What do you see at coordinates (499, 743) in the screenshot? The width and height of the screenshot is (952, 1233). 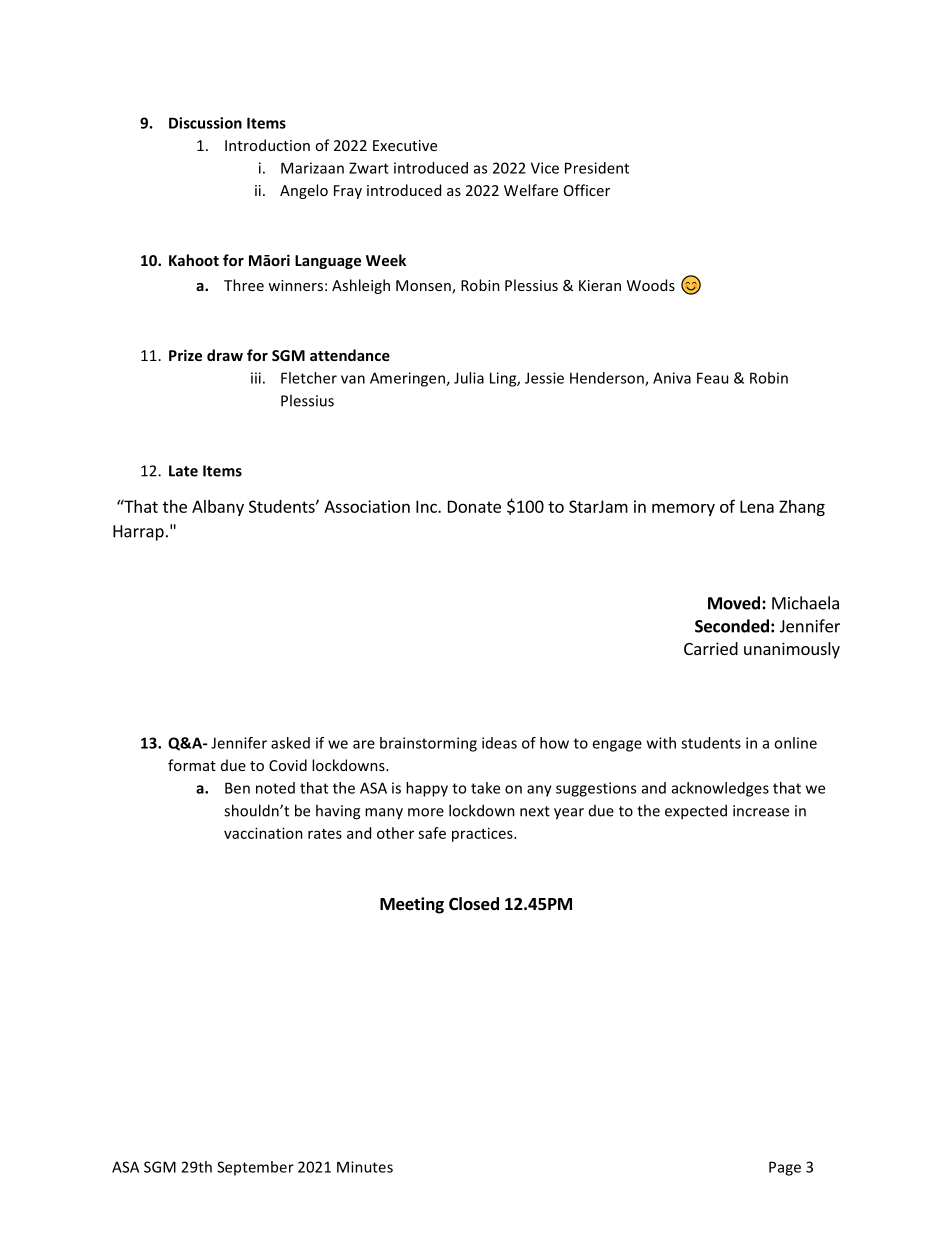 I see `ideas` at bounding box center [499, 743].
